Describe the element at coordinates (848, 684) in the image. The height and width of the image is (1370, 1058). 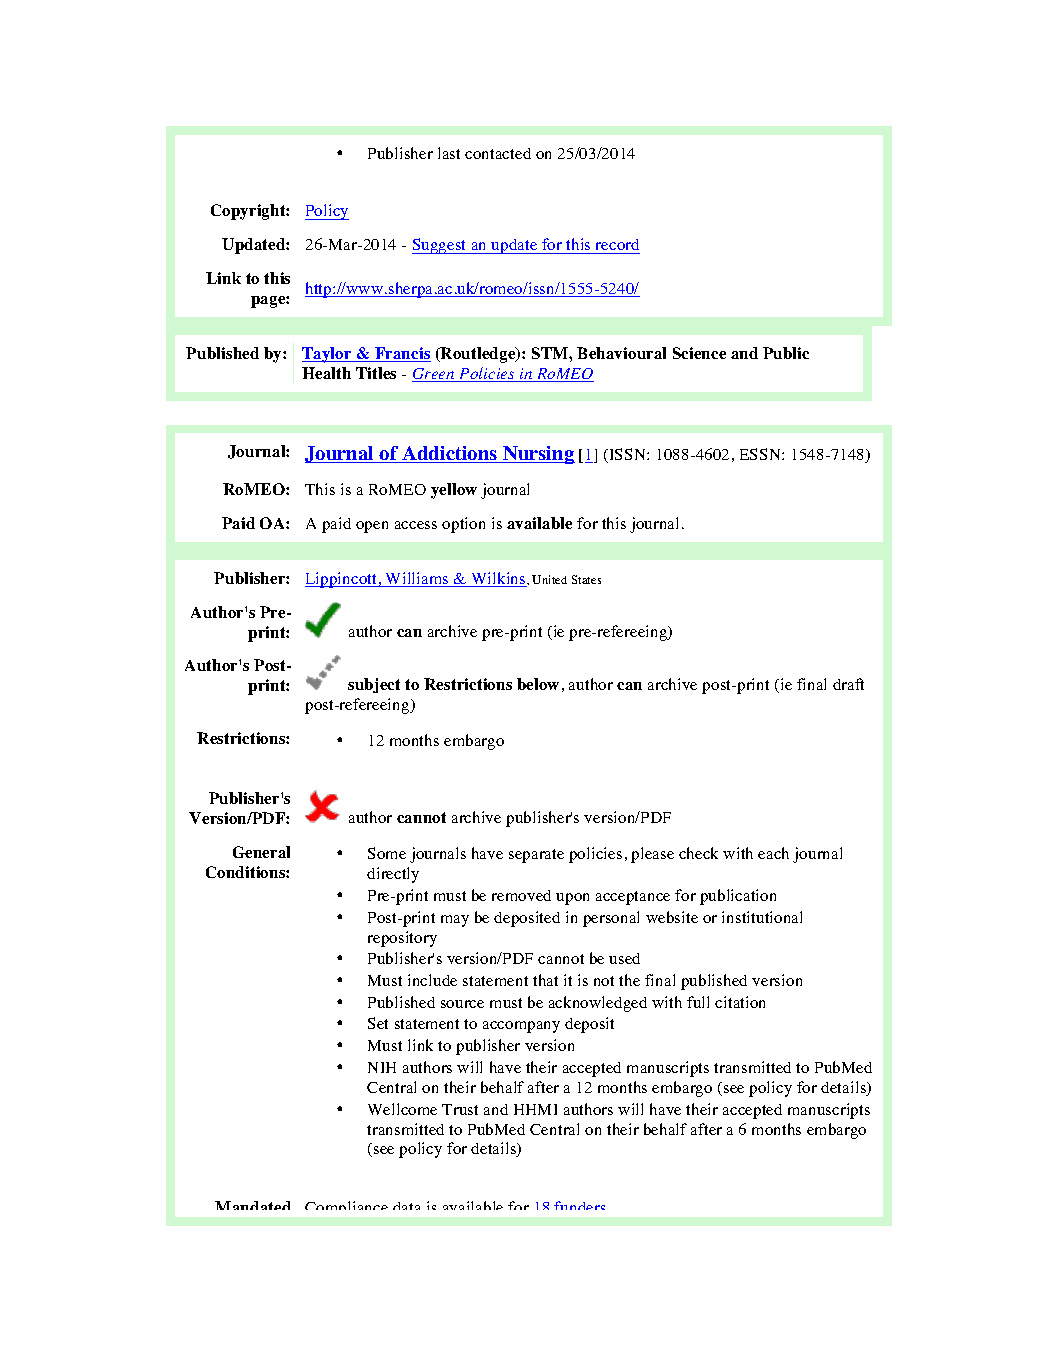
I see `draft` at that location.
